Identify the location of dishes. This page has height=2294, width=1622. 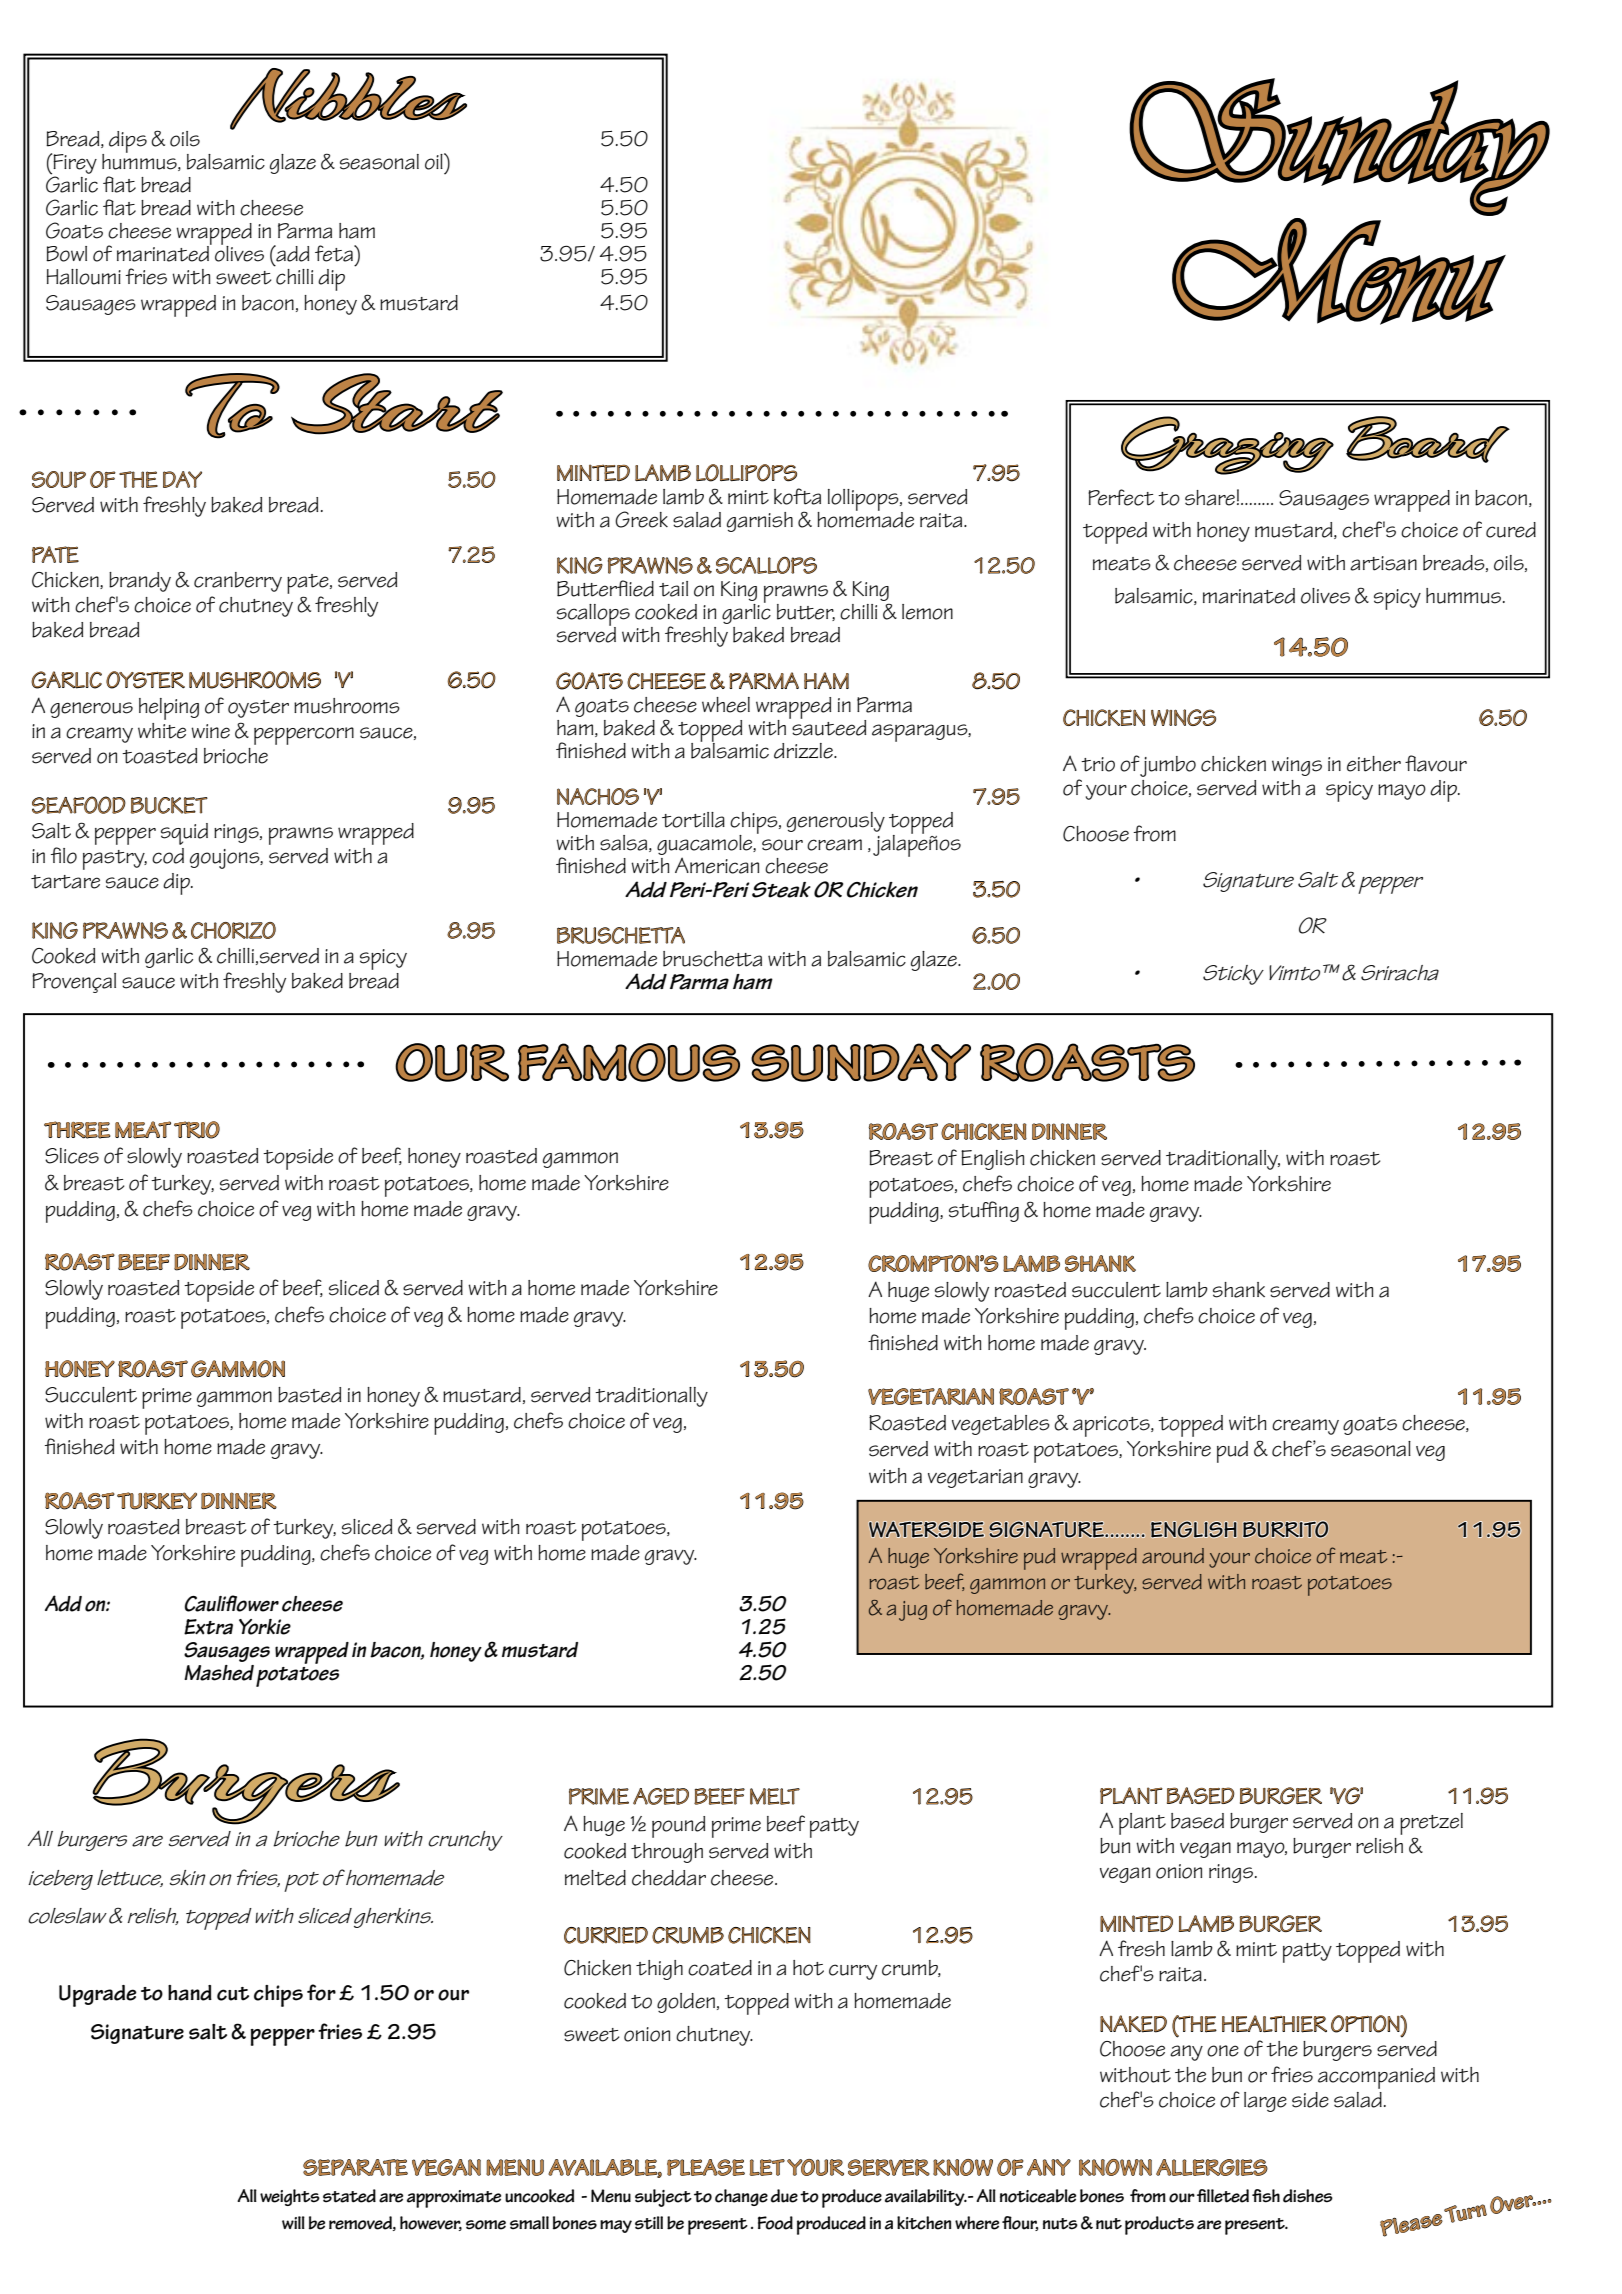
(1308, 2196).
